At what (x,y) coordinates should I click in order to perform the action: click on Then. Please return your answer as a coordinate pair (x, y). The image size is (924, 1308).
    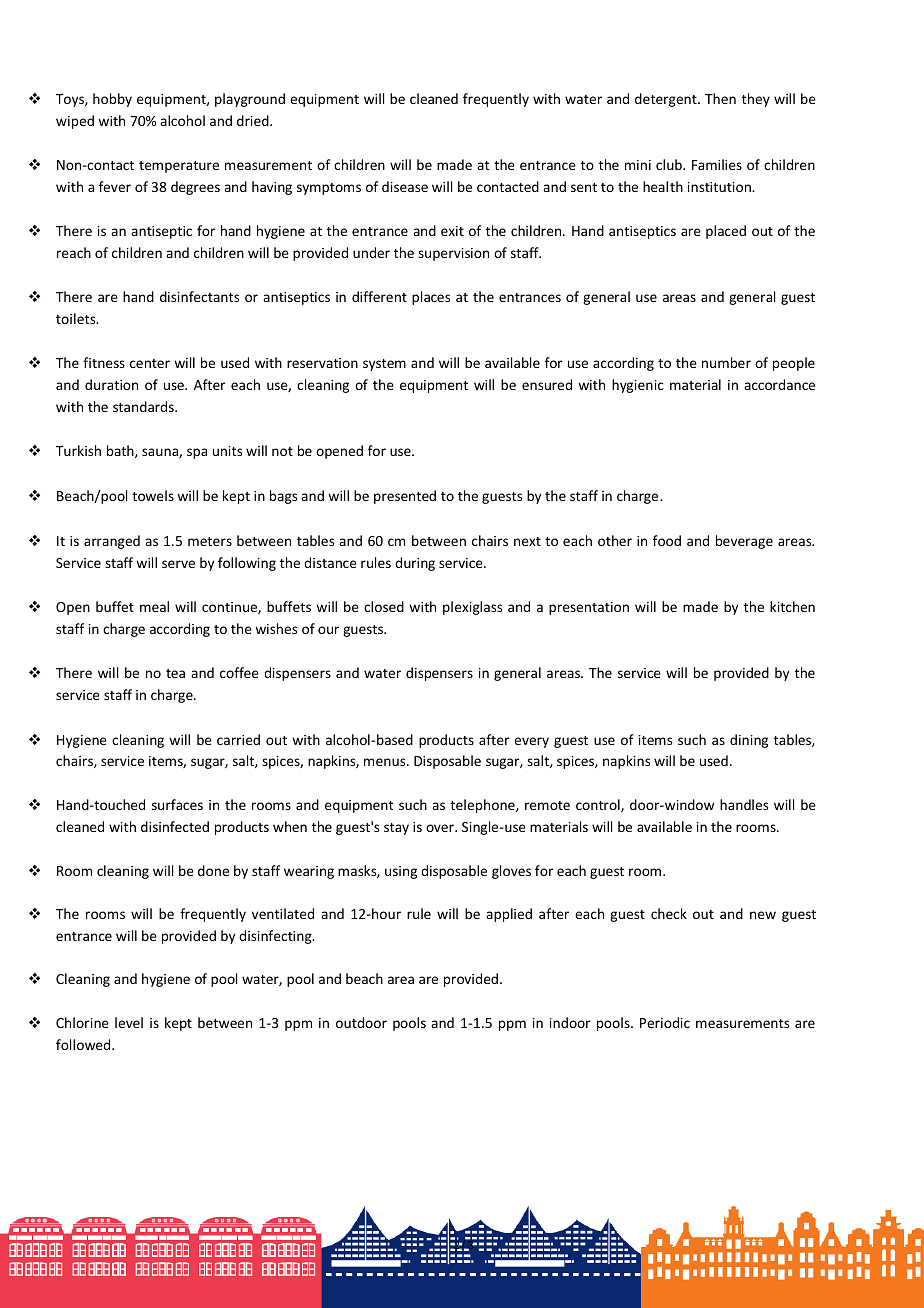
    Looking at the image, I should click on (720, 98).
